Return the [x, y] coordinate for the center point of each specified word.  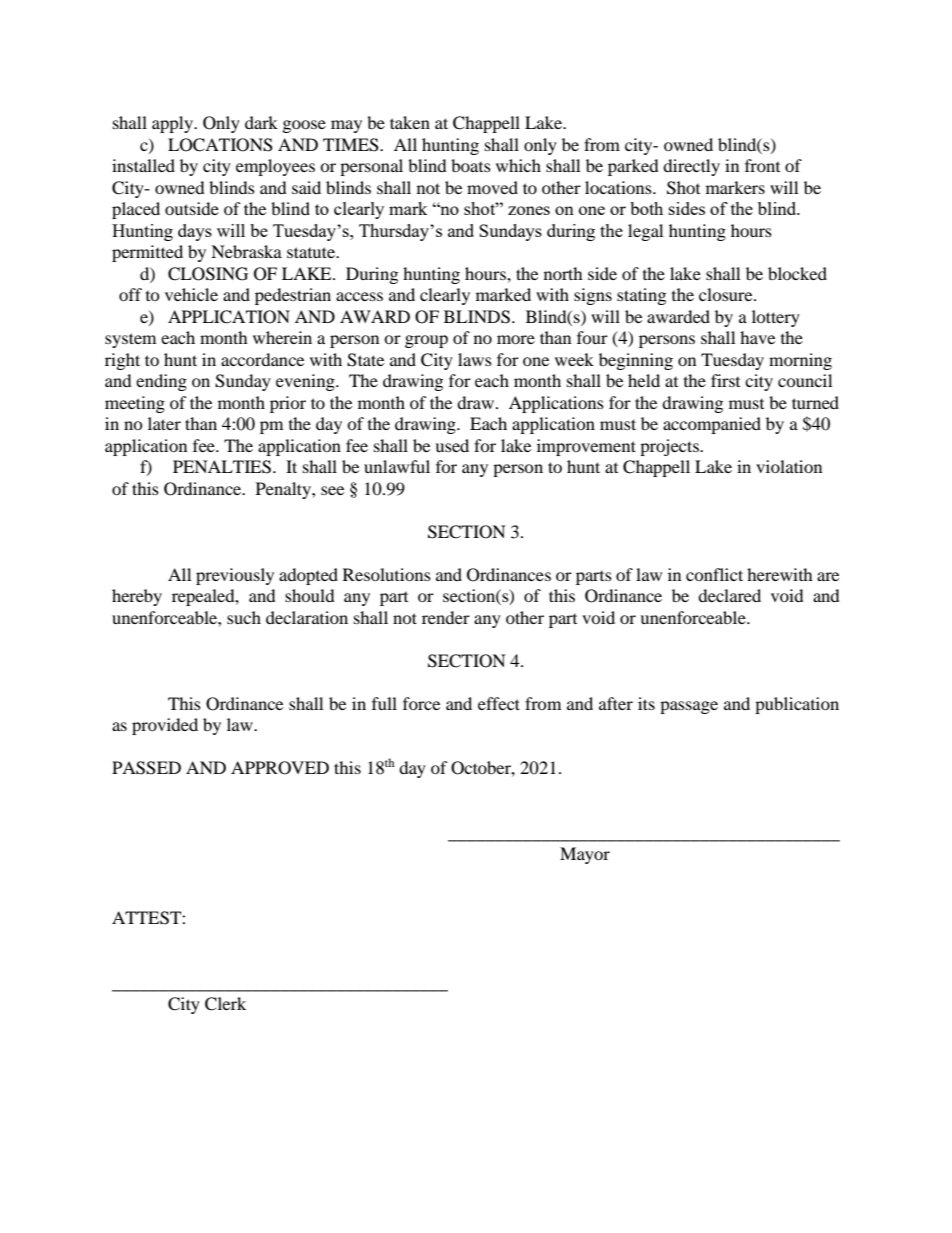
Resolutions [387, 574]
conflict [714, 574]
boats [471, 165]
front [762, 165]
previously [235, 576]
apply [173, 124]
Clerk [225, 1004]
